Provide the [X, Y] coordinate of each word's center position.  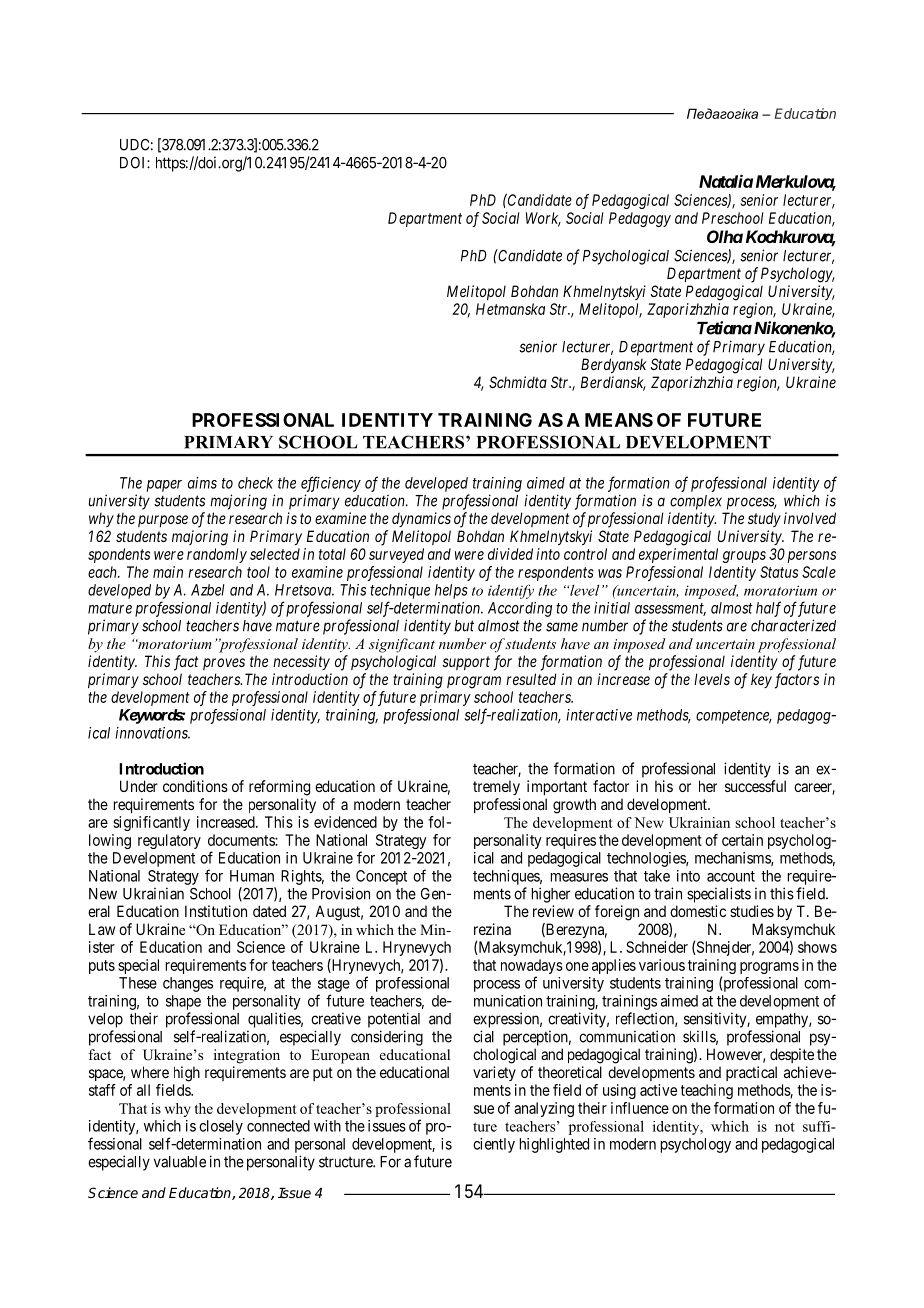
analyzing [544, 1109]
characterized [793, 625]
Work [543, 219]
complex [696, 502]
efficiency [331, 484]
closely [221, 1127]
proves [224, 664]
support [466, 663]
